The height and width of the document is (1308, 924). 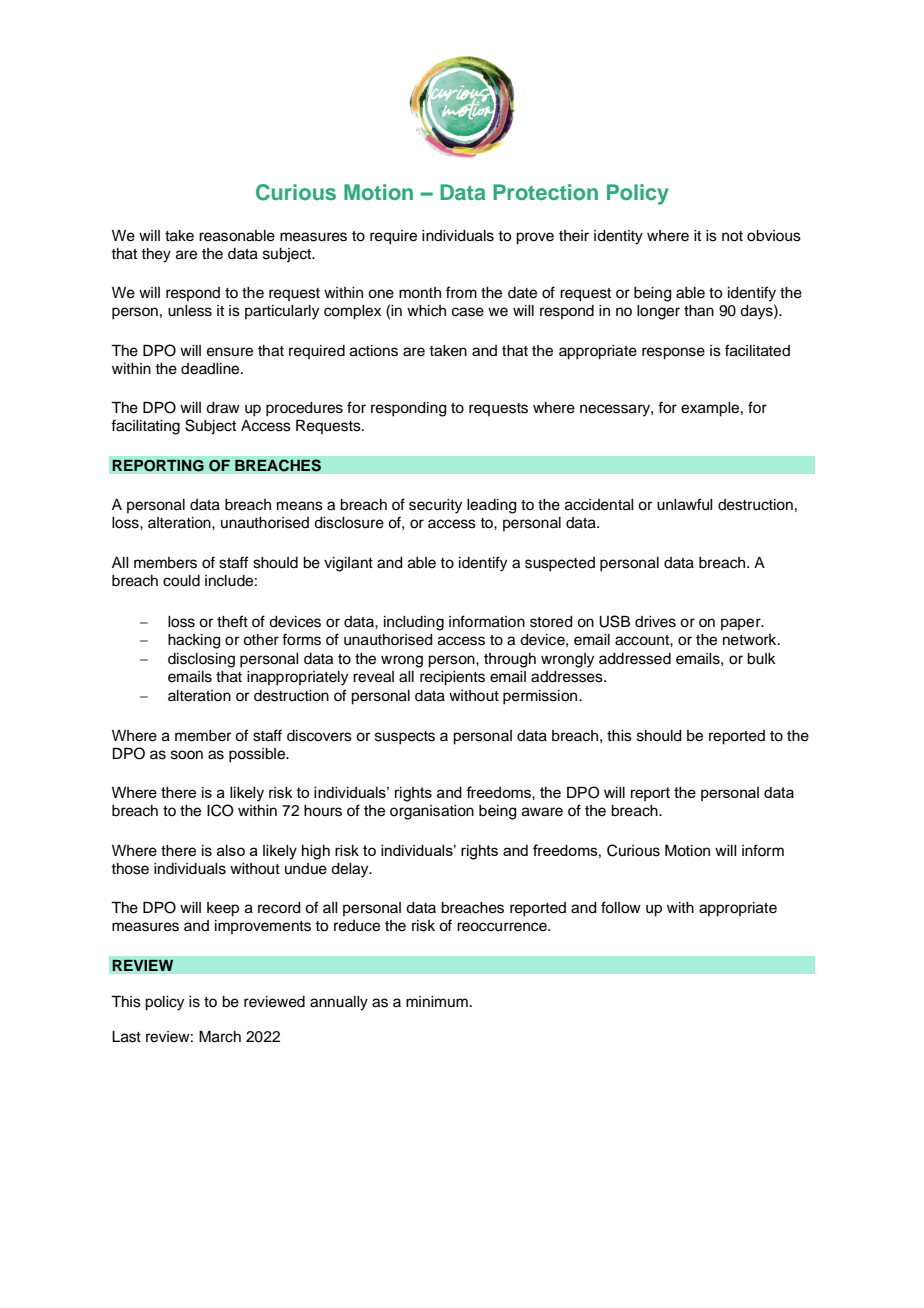 What do you see at coordinates (437, 1001) in the document?
I see `minimum` at bounding box center [437, 1001].
